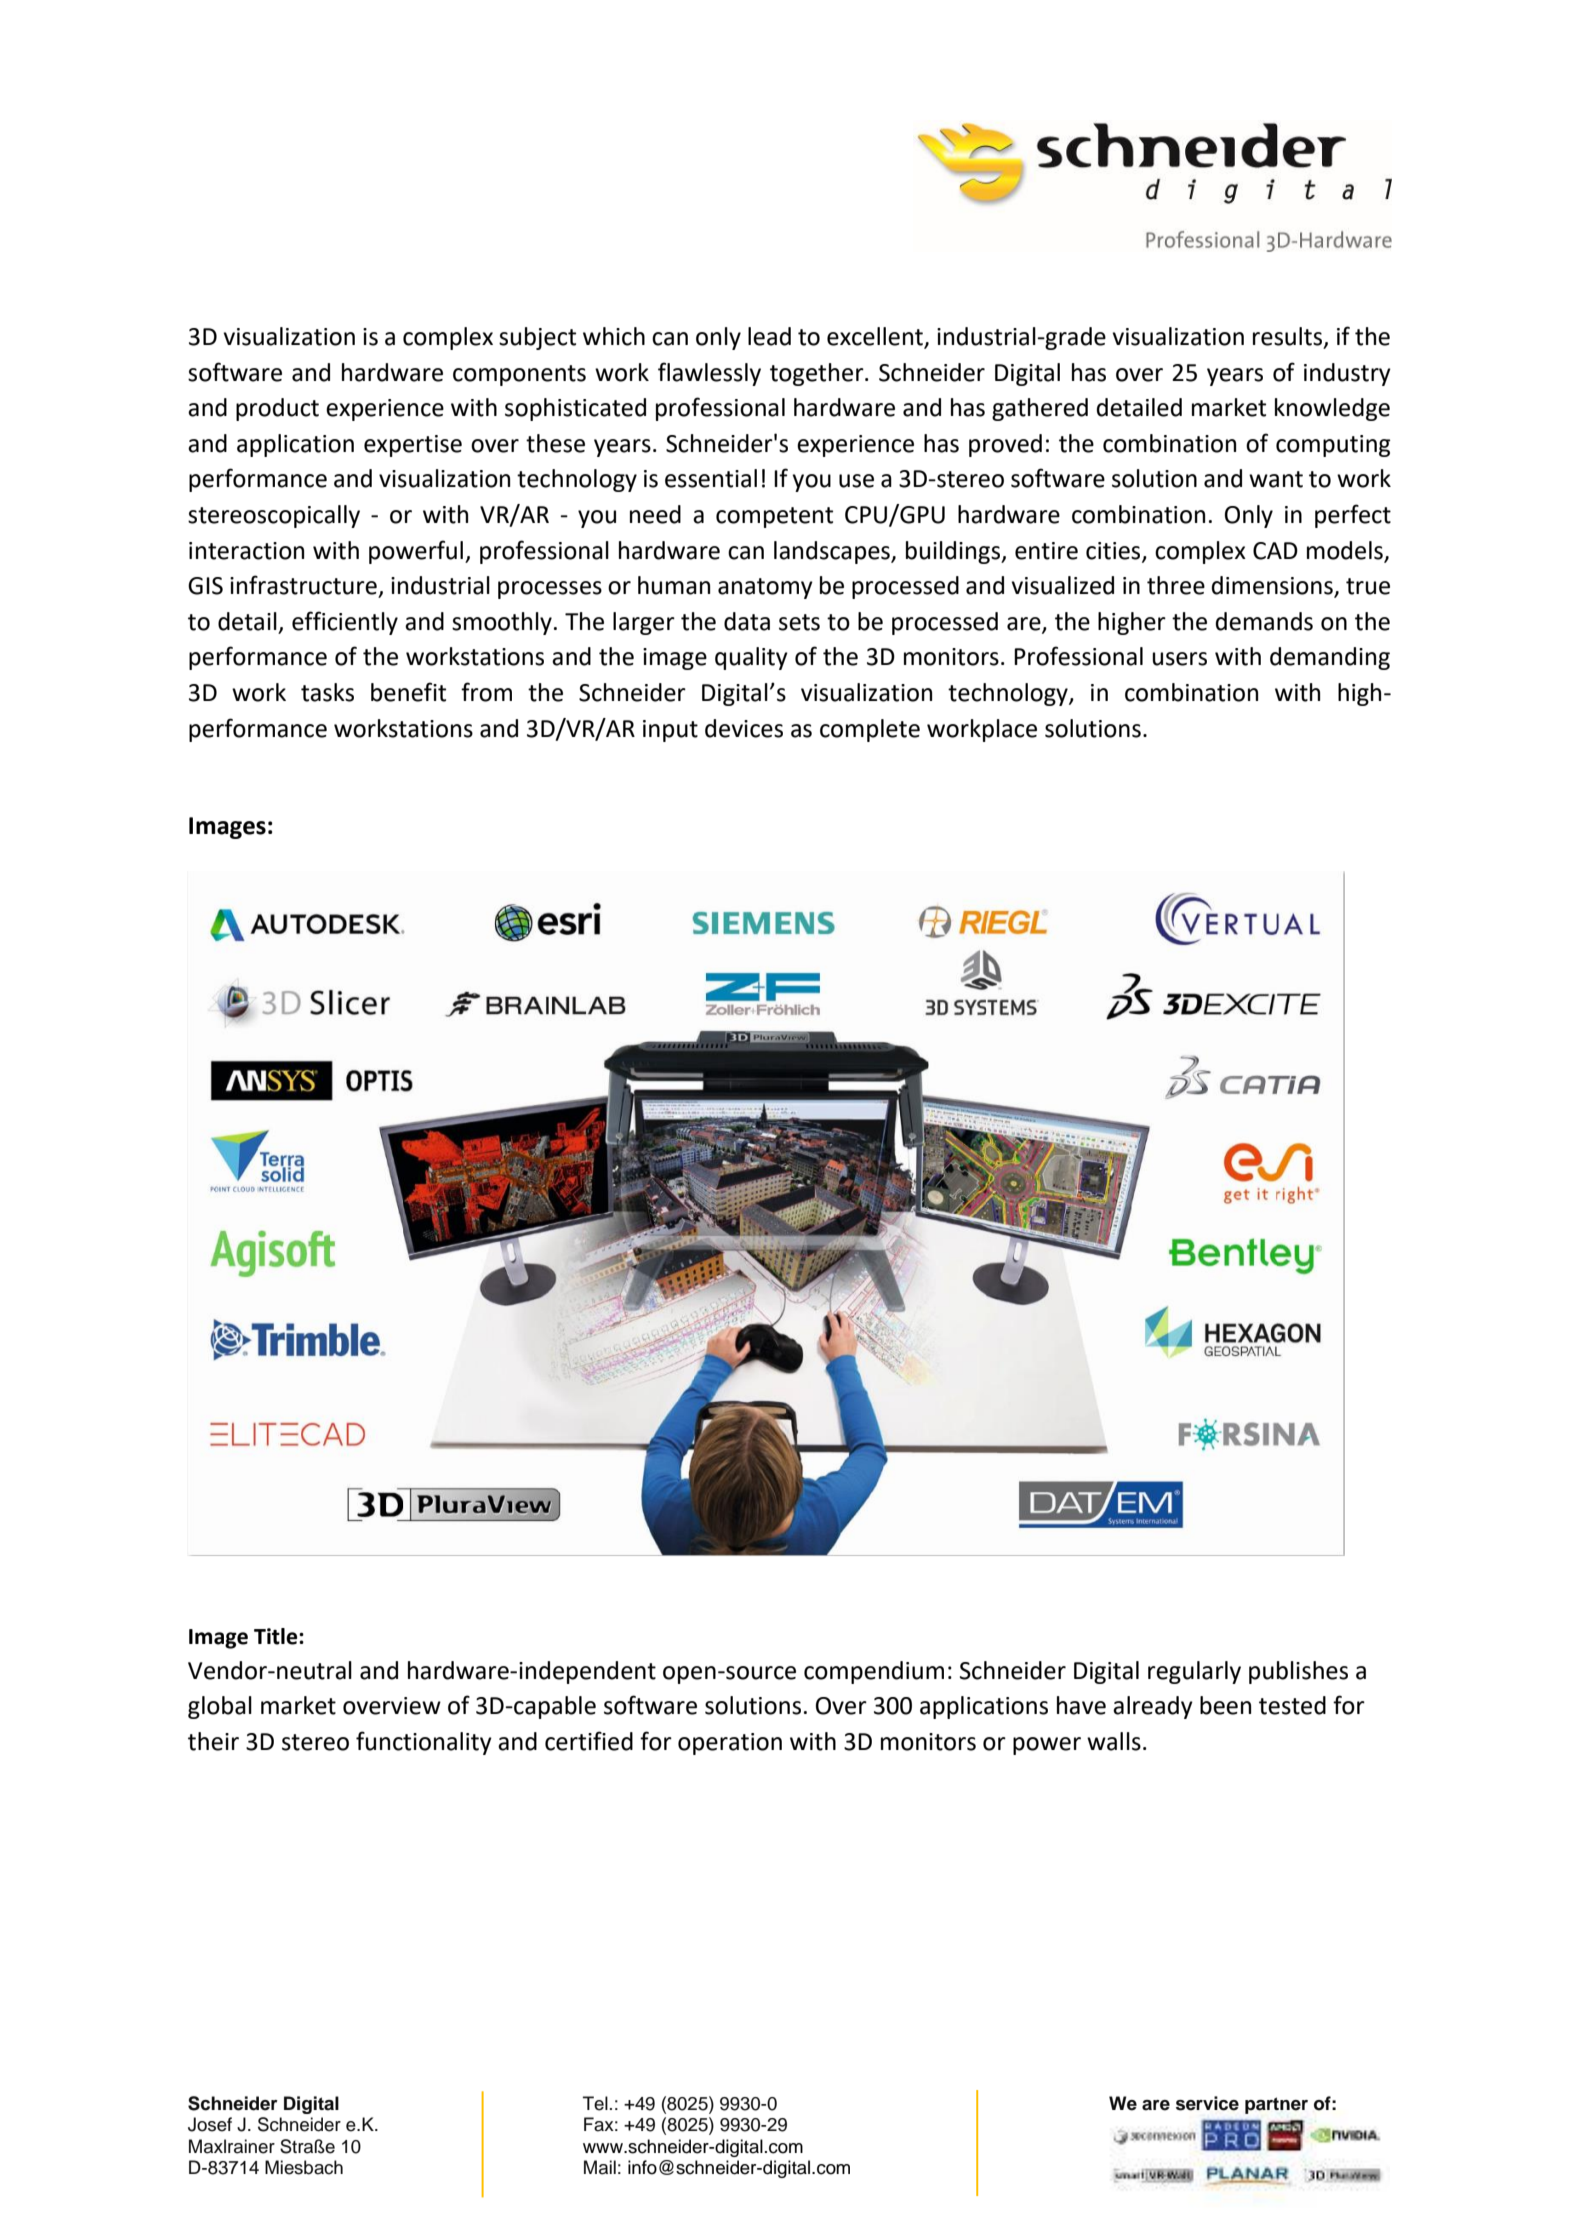 The image size is (1579, 2233). Describe the element at coordinates (874, 1672) in the screenshot. I see `compendium` at that location.
